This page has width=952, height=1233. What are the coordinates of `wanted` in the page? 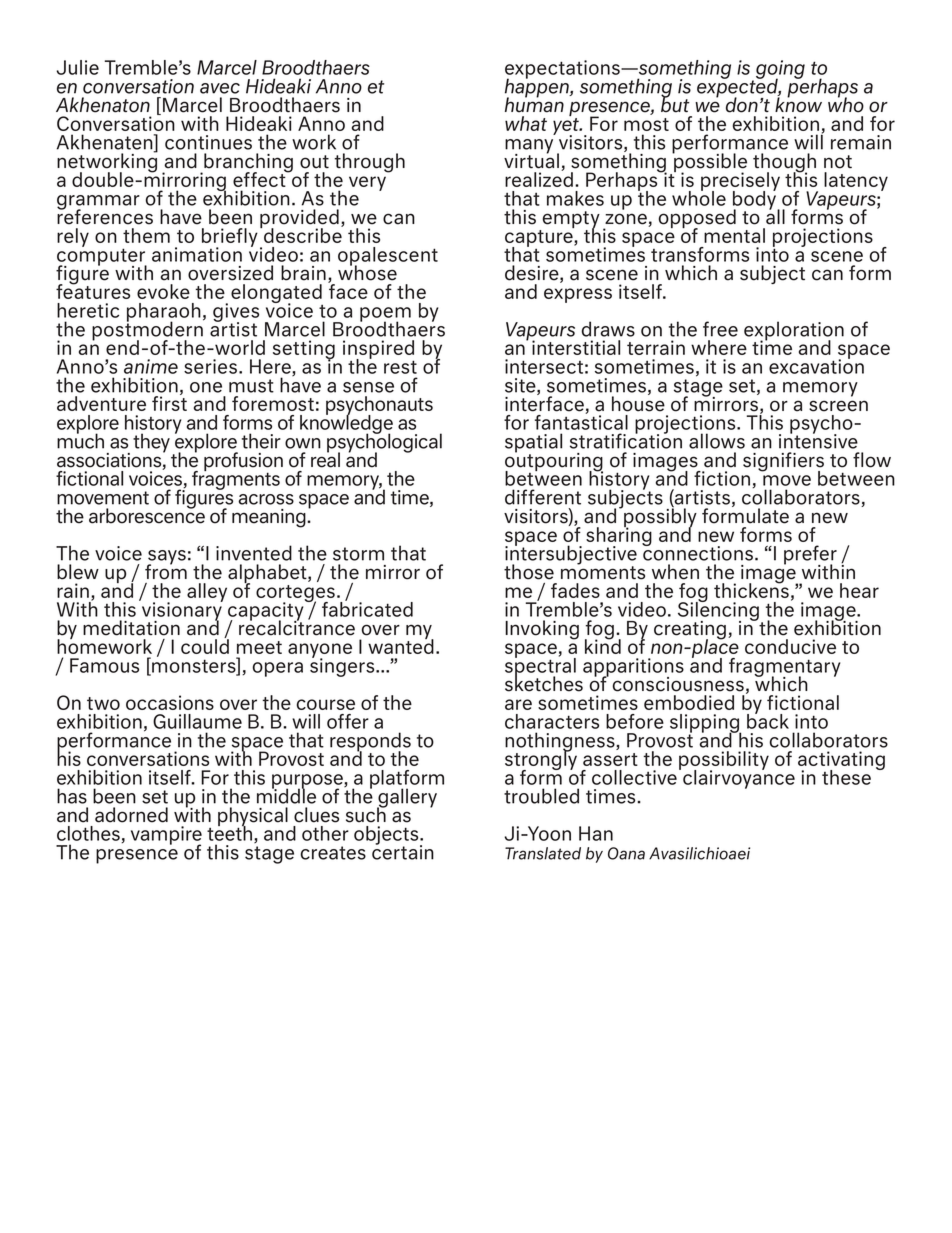 It's located at (401, 645).
